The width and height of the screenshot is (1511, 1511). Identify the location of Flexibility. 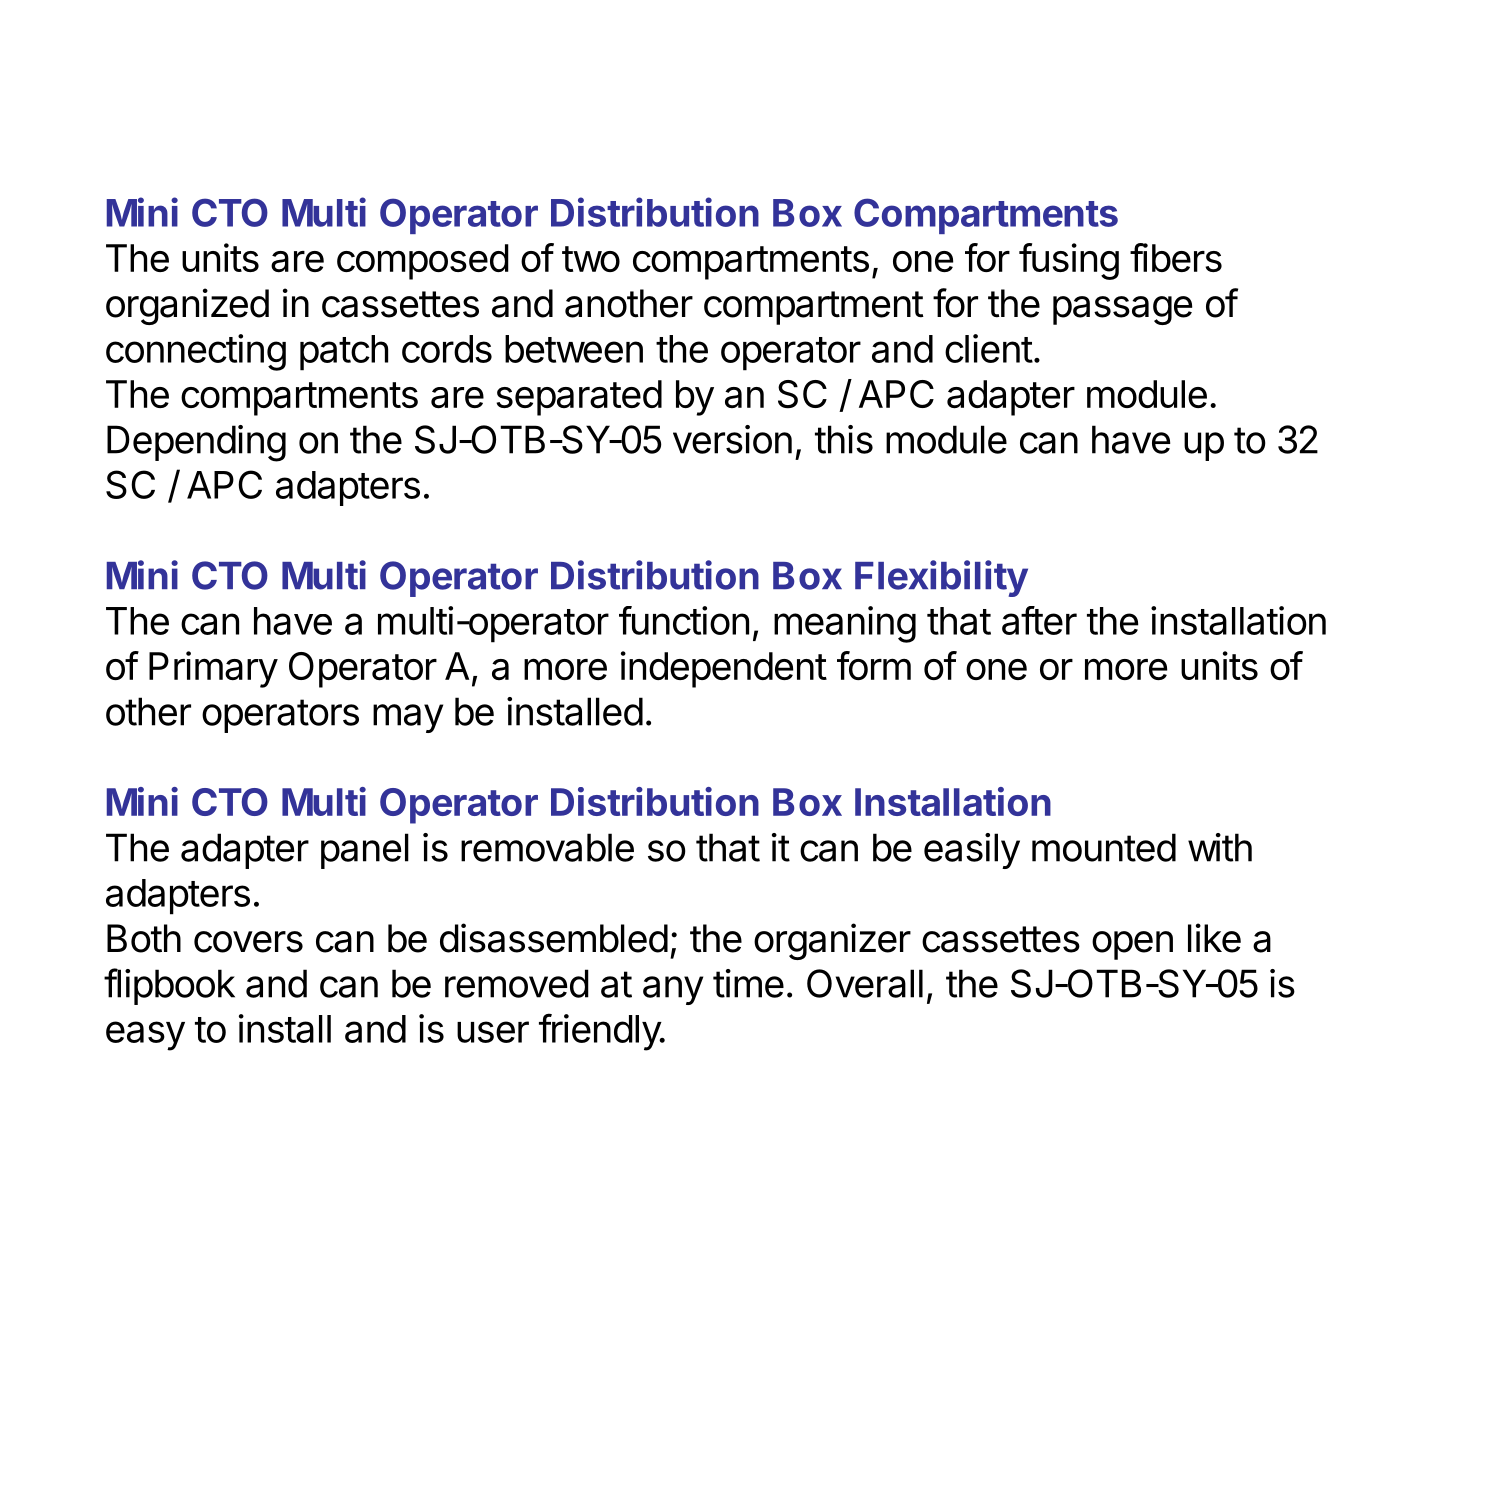
(941, 578).
